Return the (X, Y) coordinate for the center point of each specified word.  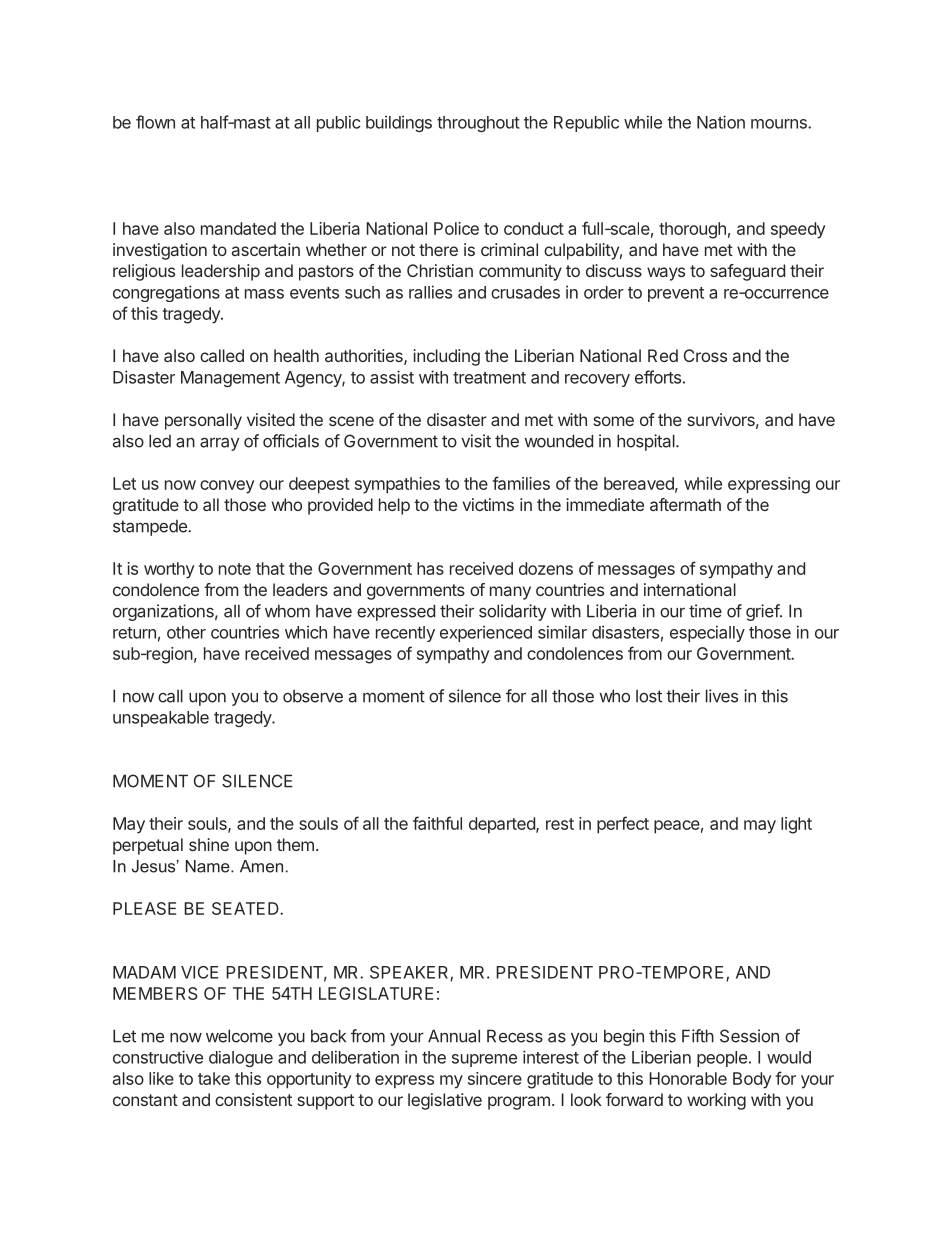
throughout (478, 124)
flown (155, 122)
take (214, 1078)
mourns (780, 124)
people (722, 1059)
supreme (484, 1060)
